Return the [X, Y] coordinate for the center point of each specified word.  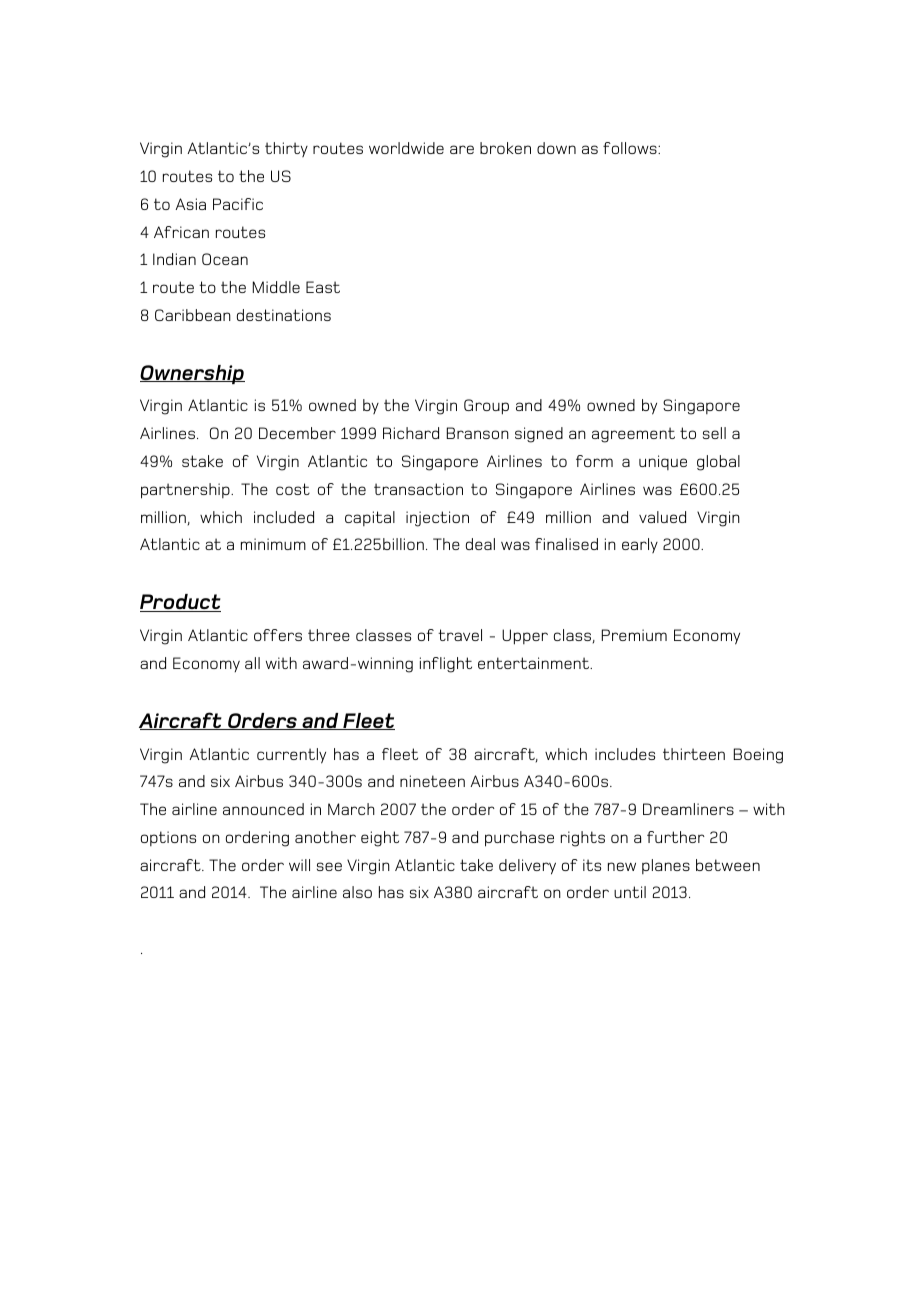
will [299, 865]
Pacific [238, 204]
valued [662, 517]
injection [437, 519]
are [462, 149]
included [284, 517]
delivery [527, 867]
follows [631, 148]
